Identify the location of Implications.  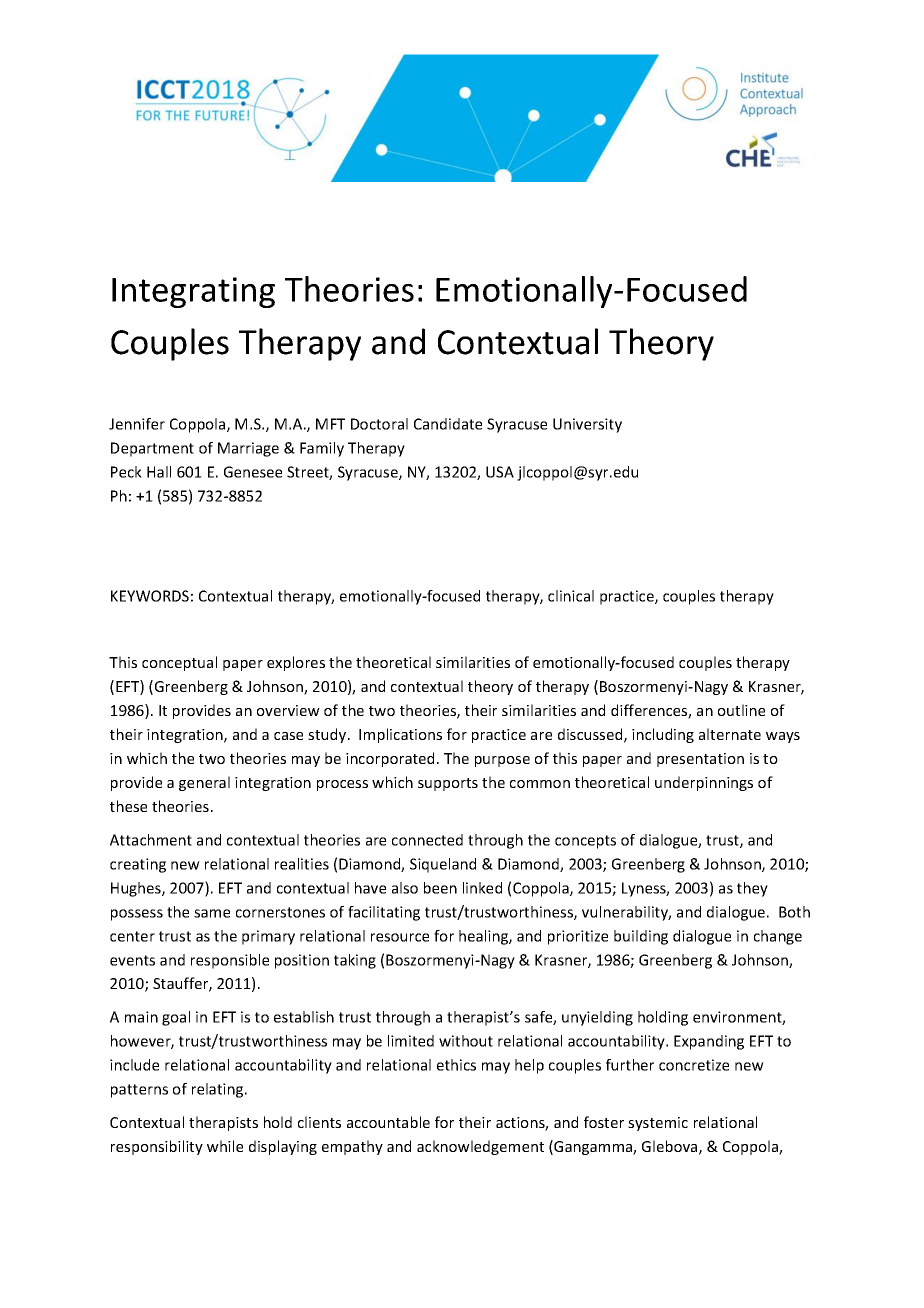
(400, 735).
